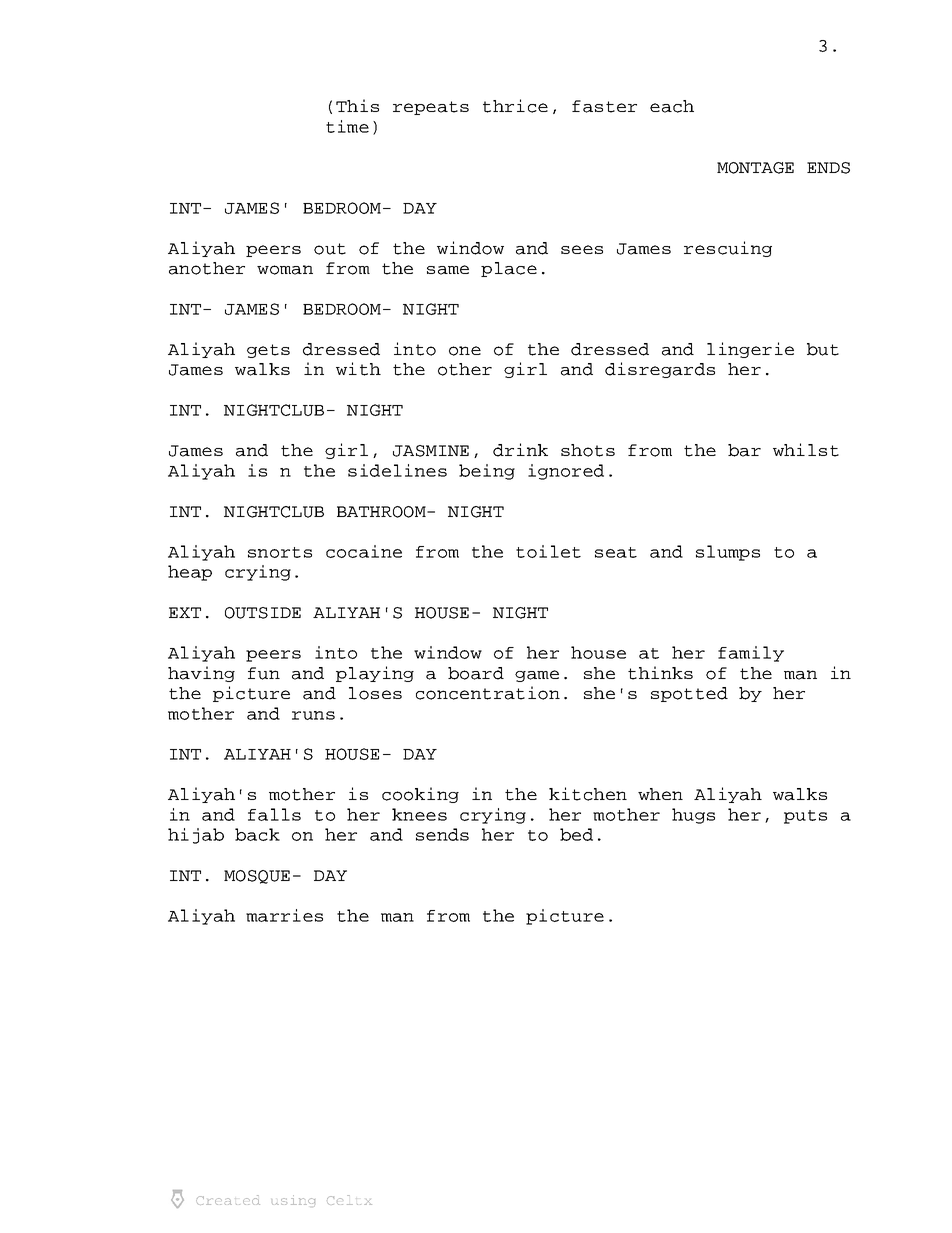  I want to click on hugs, so click(693, 816).
